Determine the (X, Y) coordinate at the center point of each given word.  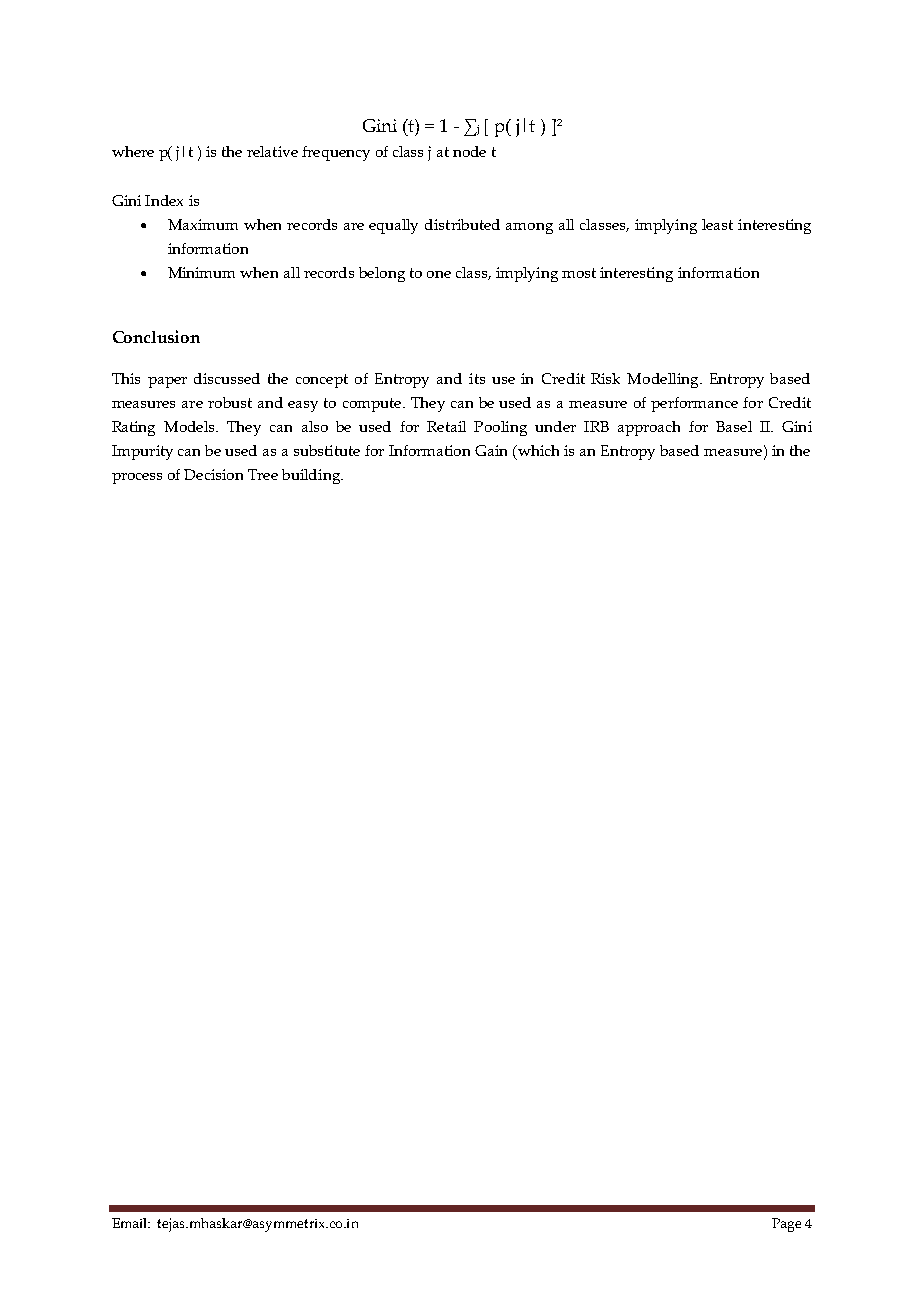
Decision (213, 474)
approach (649, 428)
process (137, 478)
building (312, 476)
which (537, 452)
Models (191, 426)
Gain (491, 450)
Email (131, 1223)
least (717, 224)
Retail (446, 426)
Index (164, 200)
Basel (734, 426)
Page (786, 1225)
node (469, 151)
